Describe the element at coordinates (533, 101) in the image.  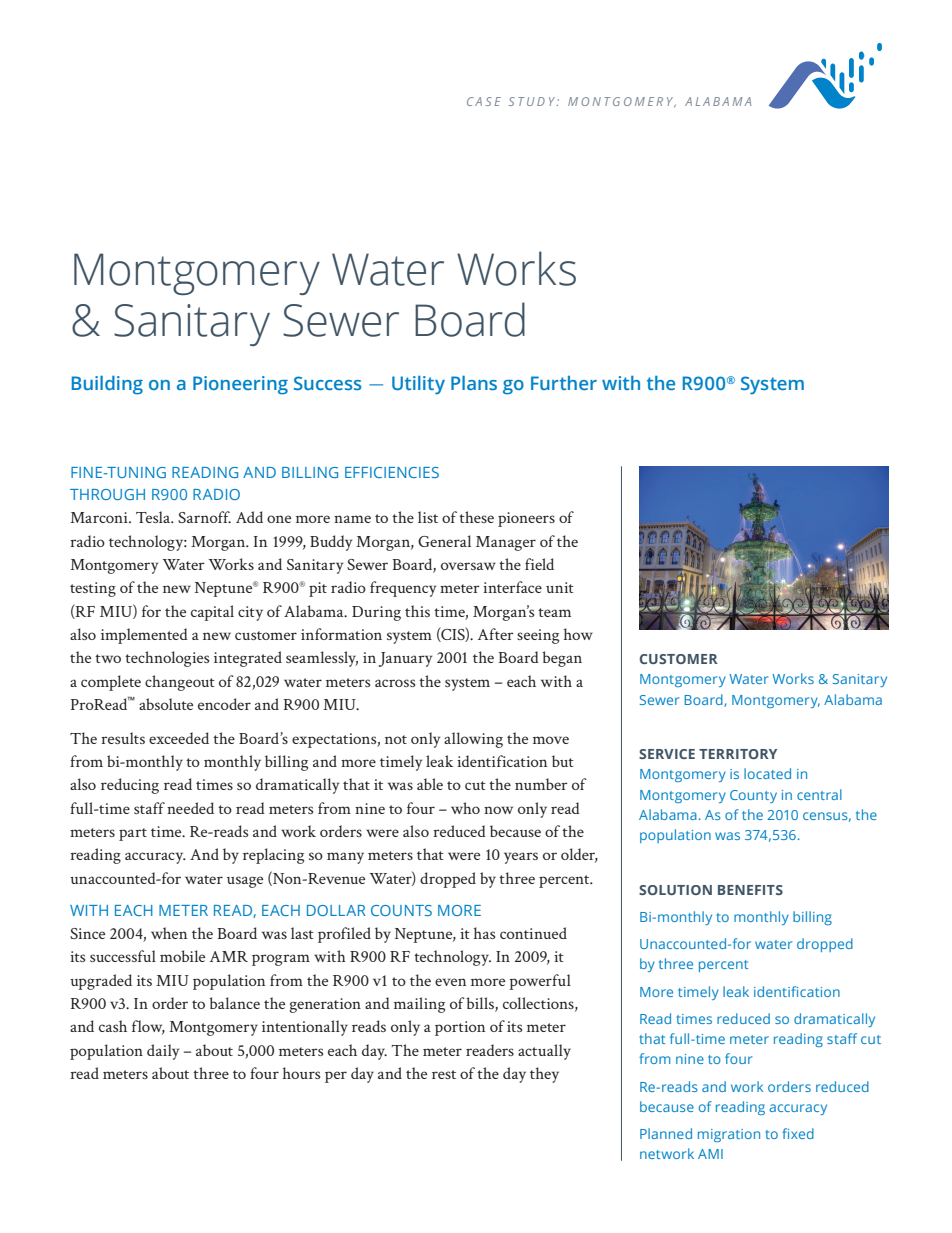
I see `STUDY` at that location.
